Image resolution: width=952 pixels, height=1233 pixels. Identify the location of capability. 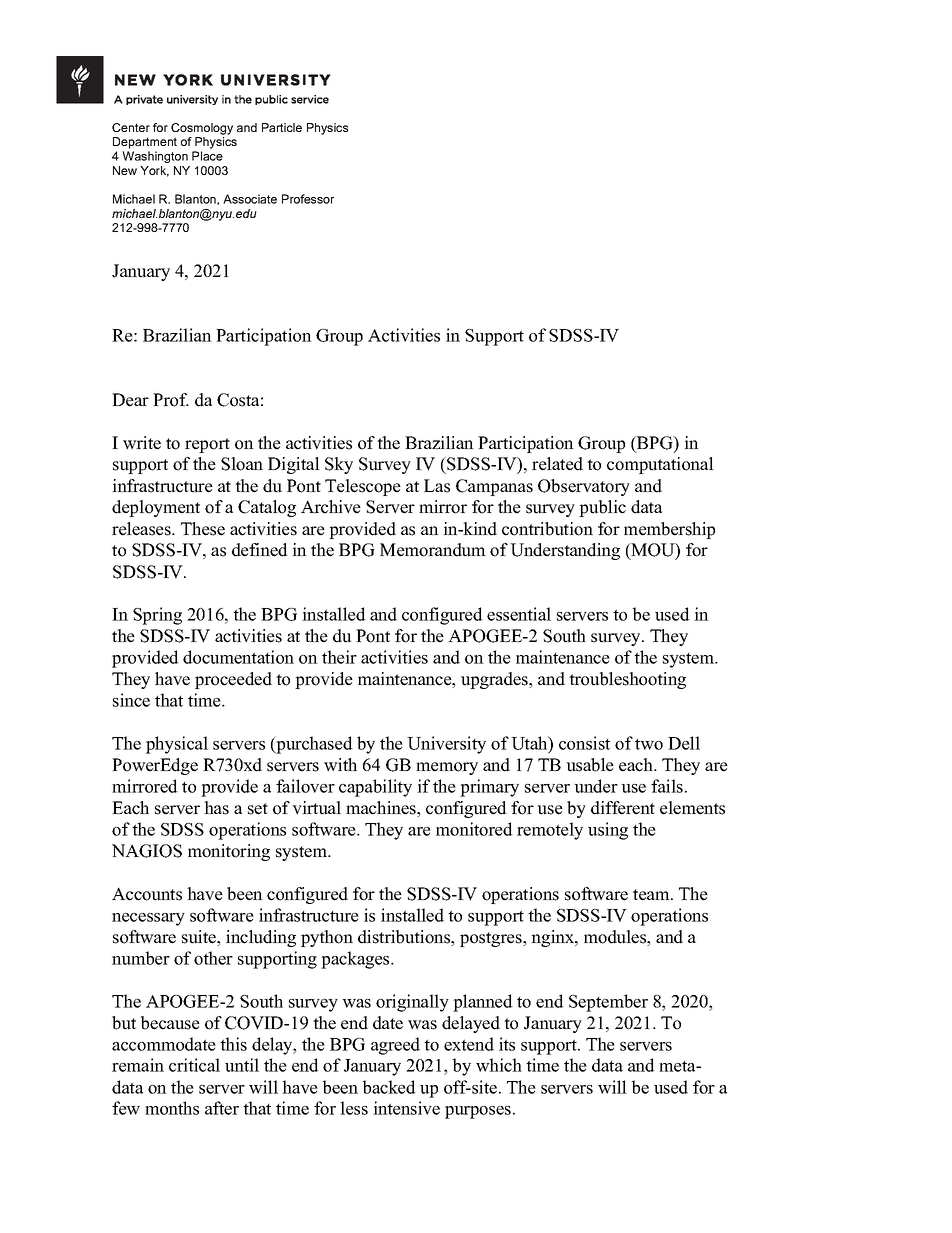
(375, 788).
